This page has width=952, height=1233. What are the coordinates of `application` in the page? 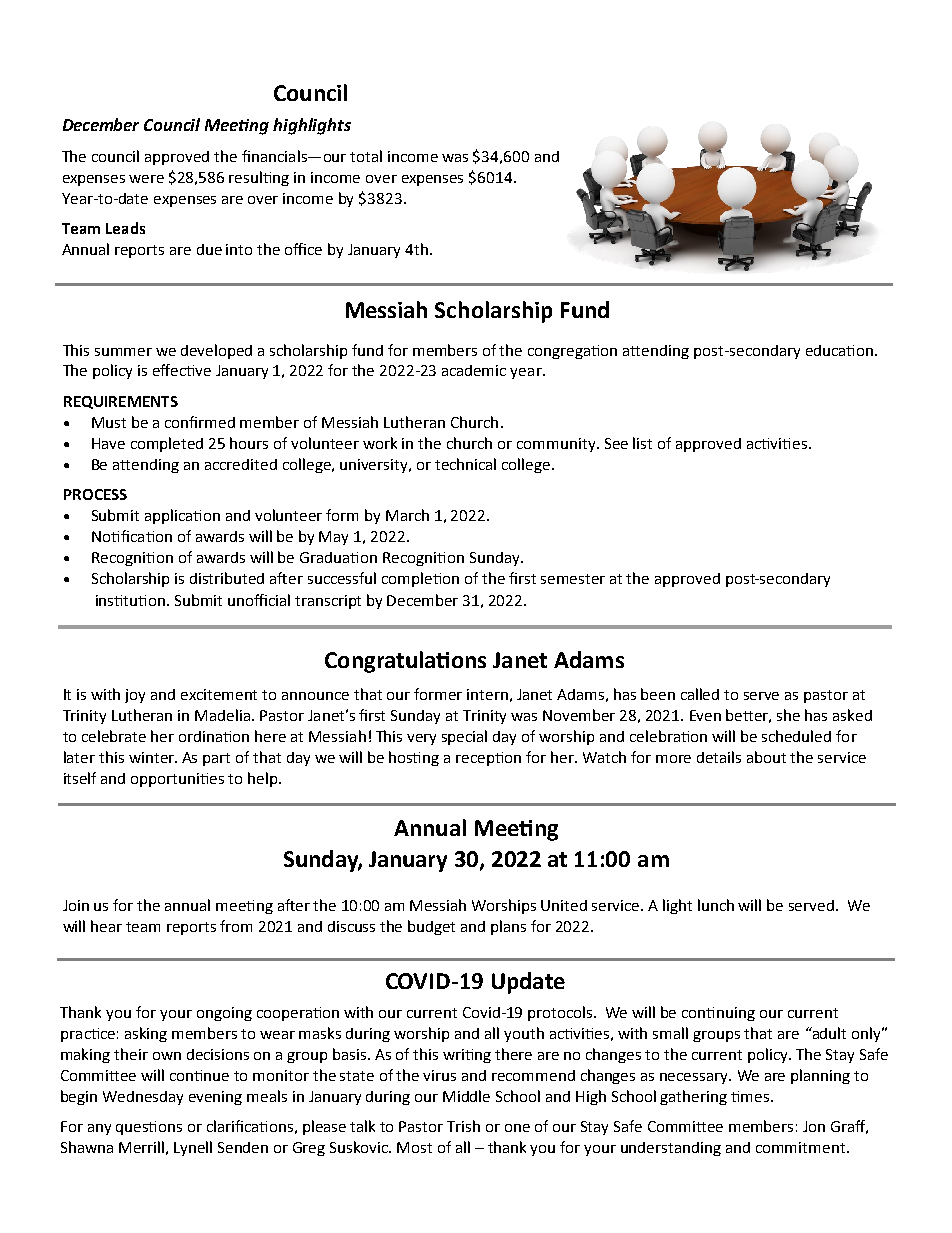 It's located at (182, 516).
